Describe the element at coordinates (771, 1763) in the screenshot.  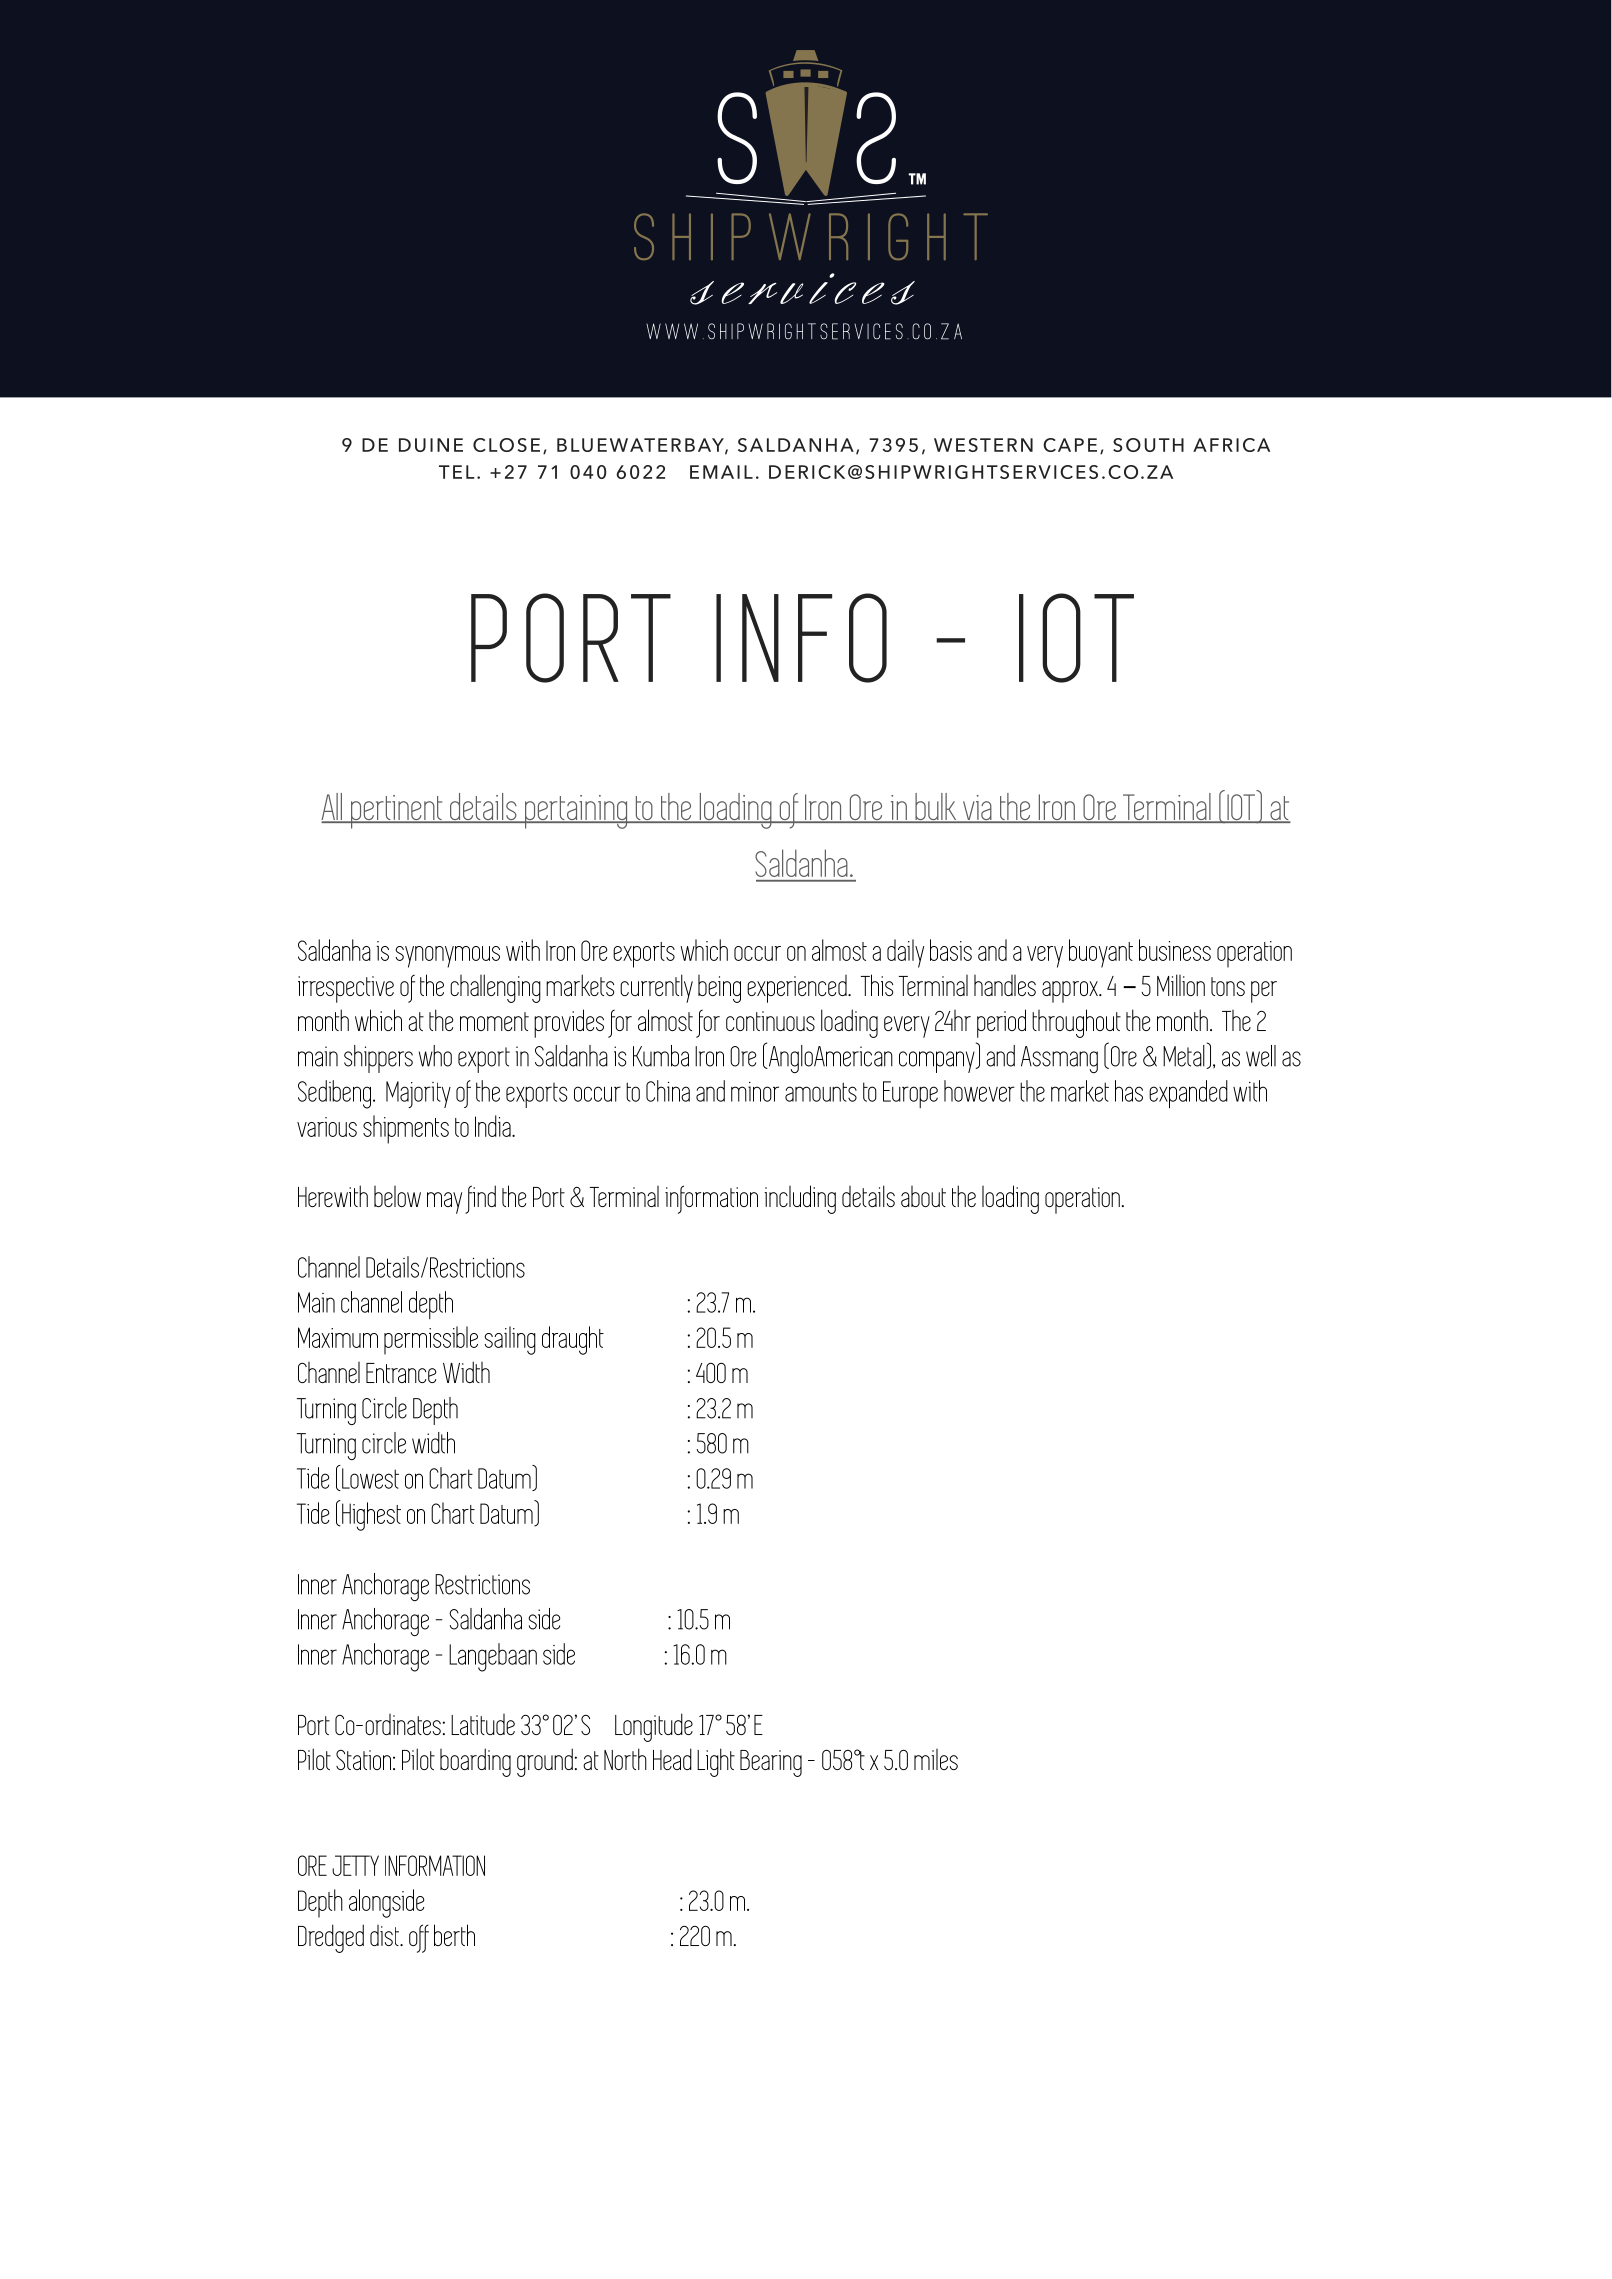
I see `Bearing` at that location.
